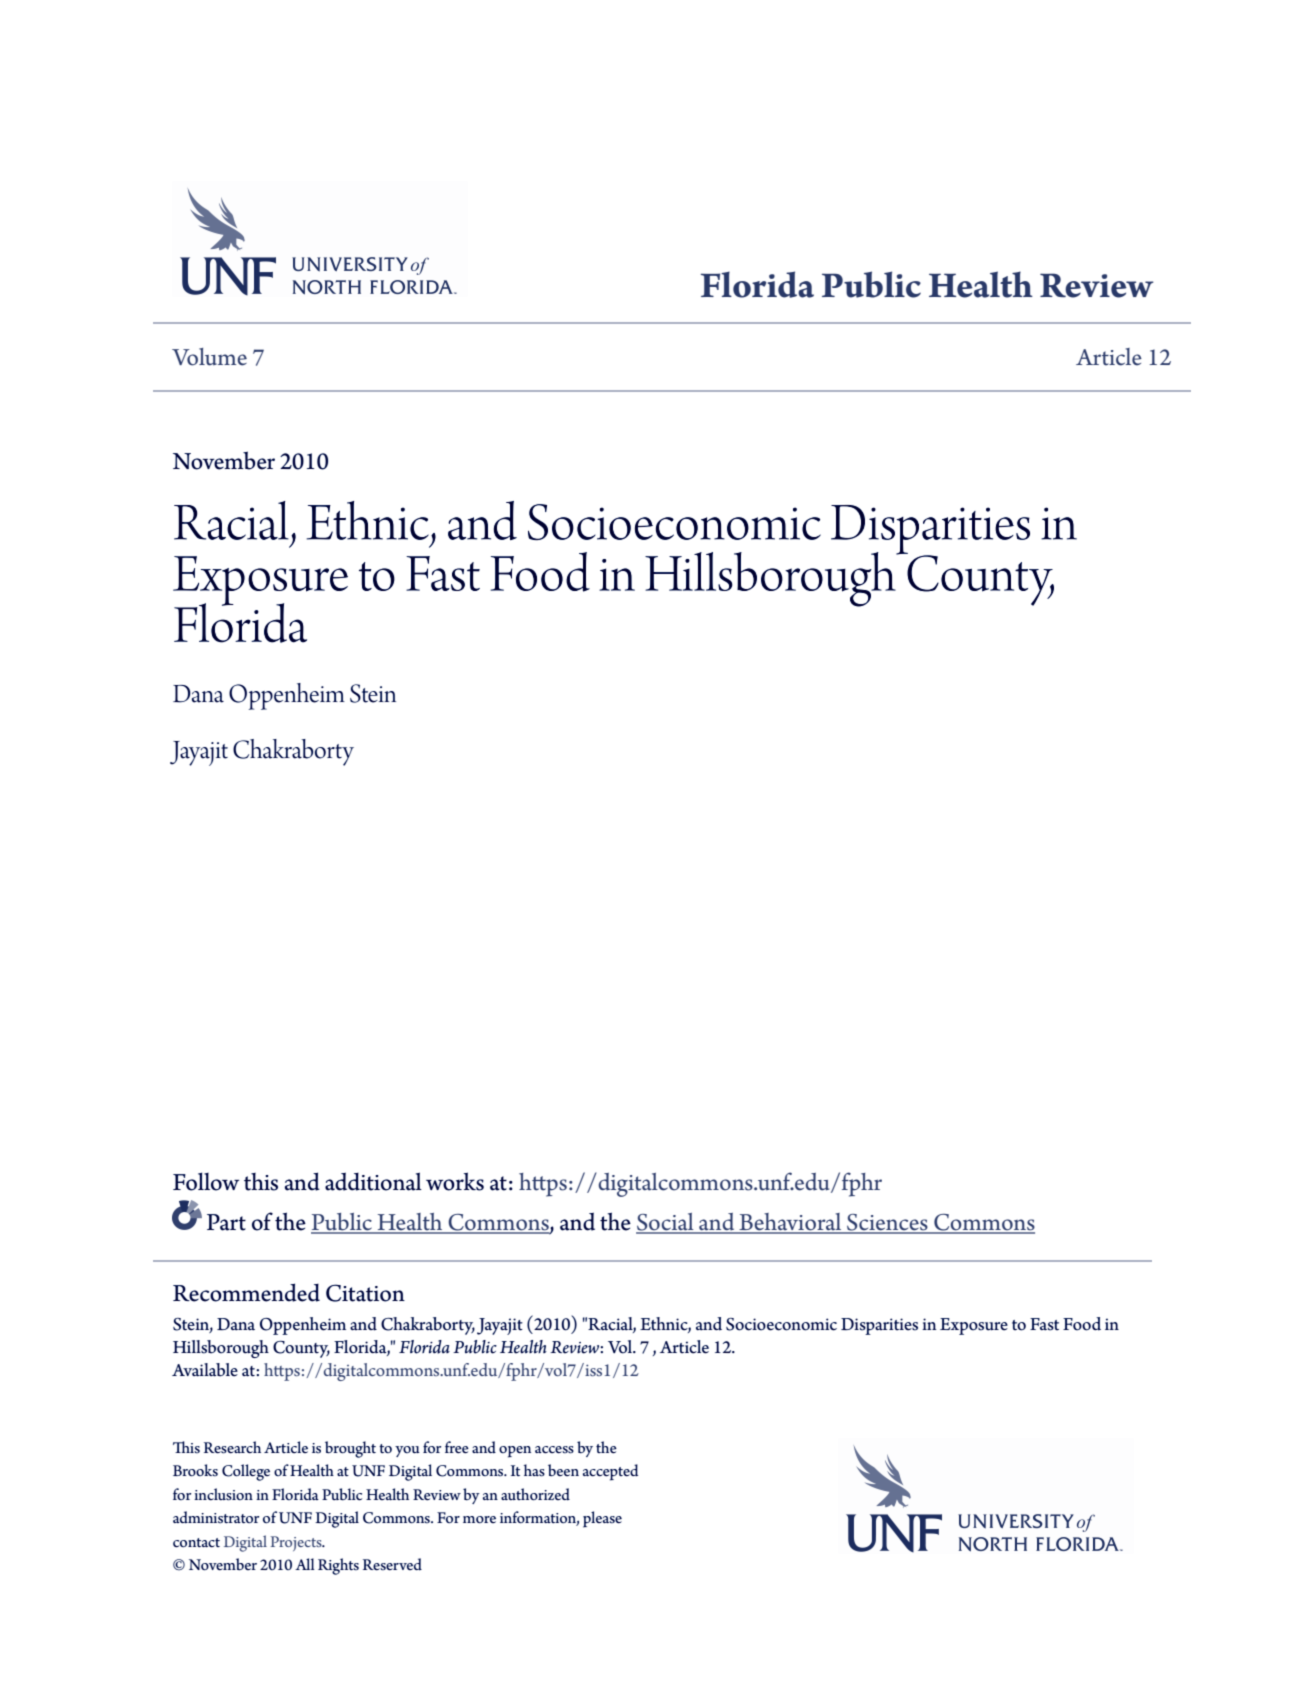 This screenshot has height=1690, width=1306. I want to click on works, so click(455, 1181).
